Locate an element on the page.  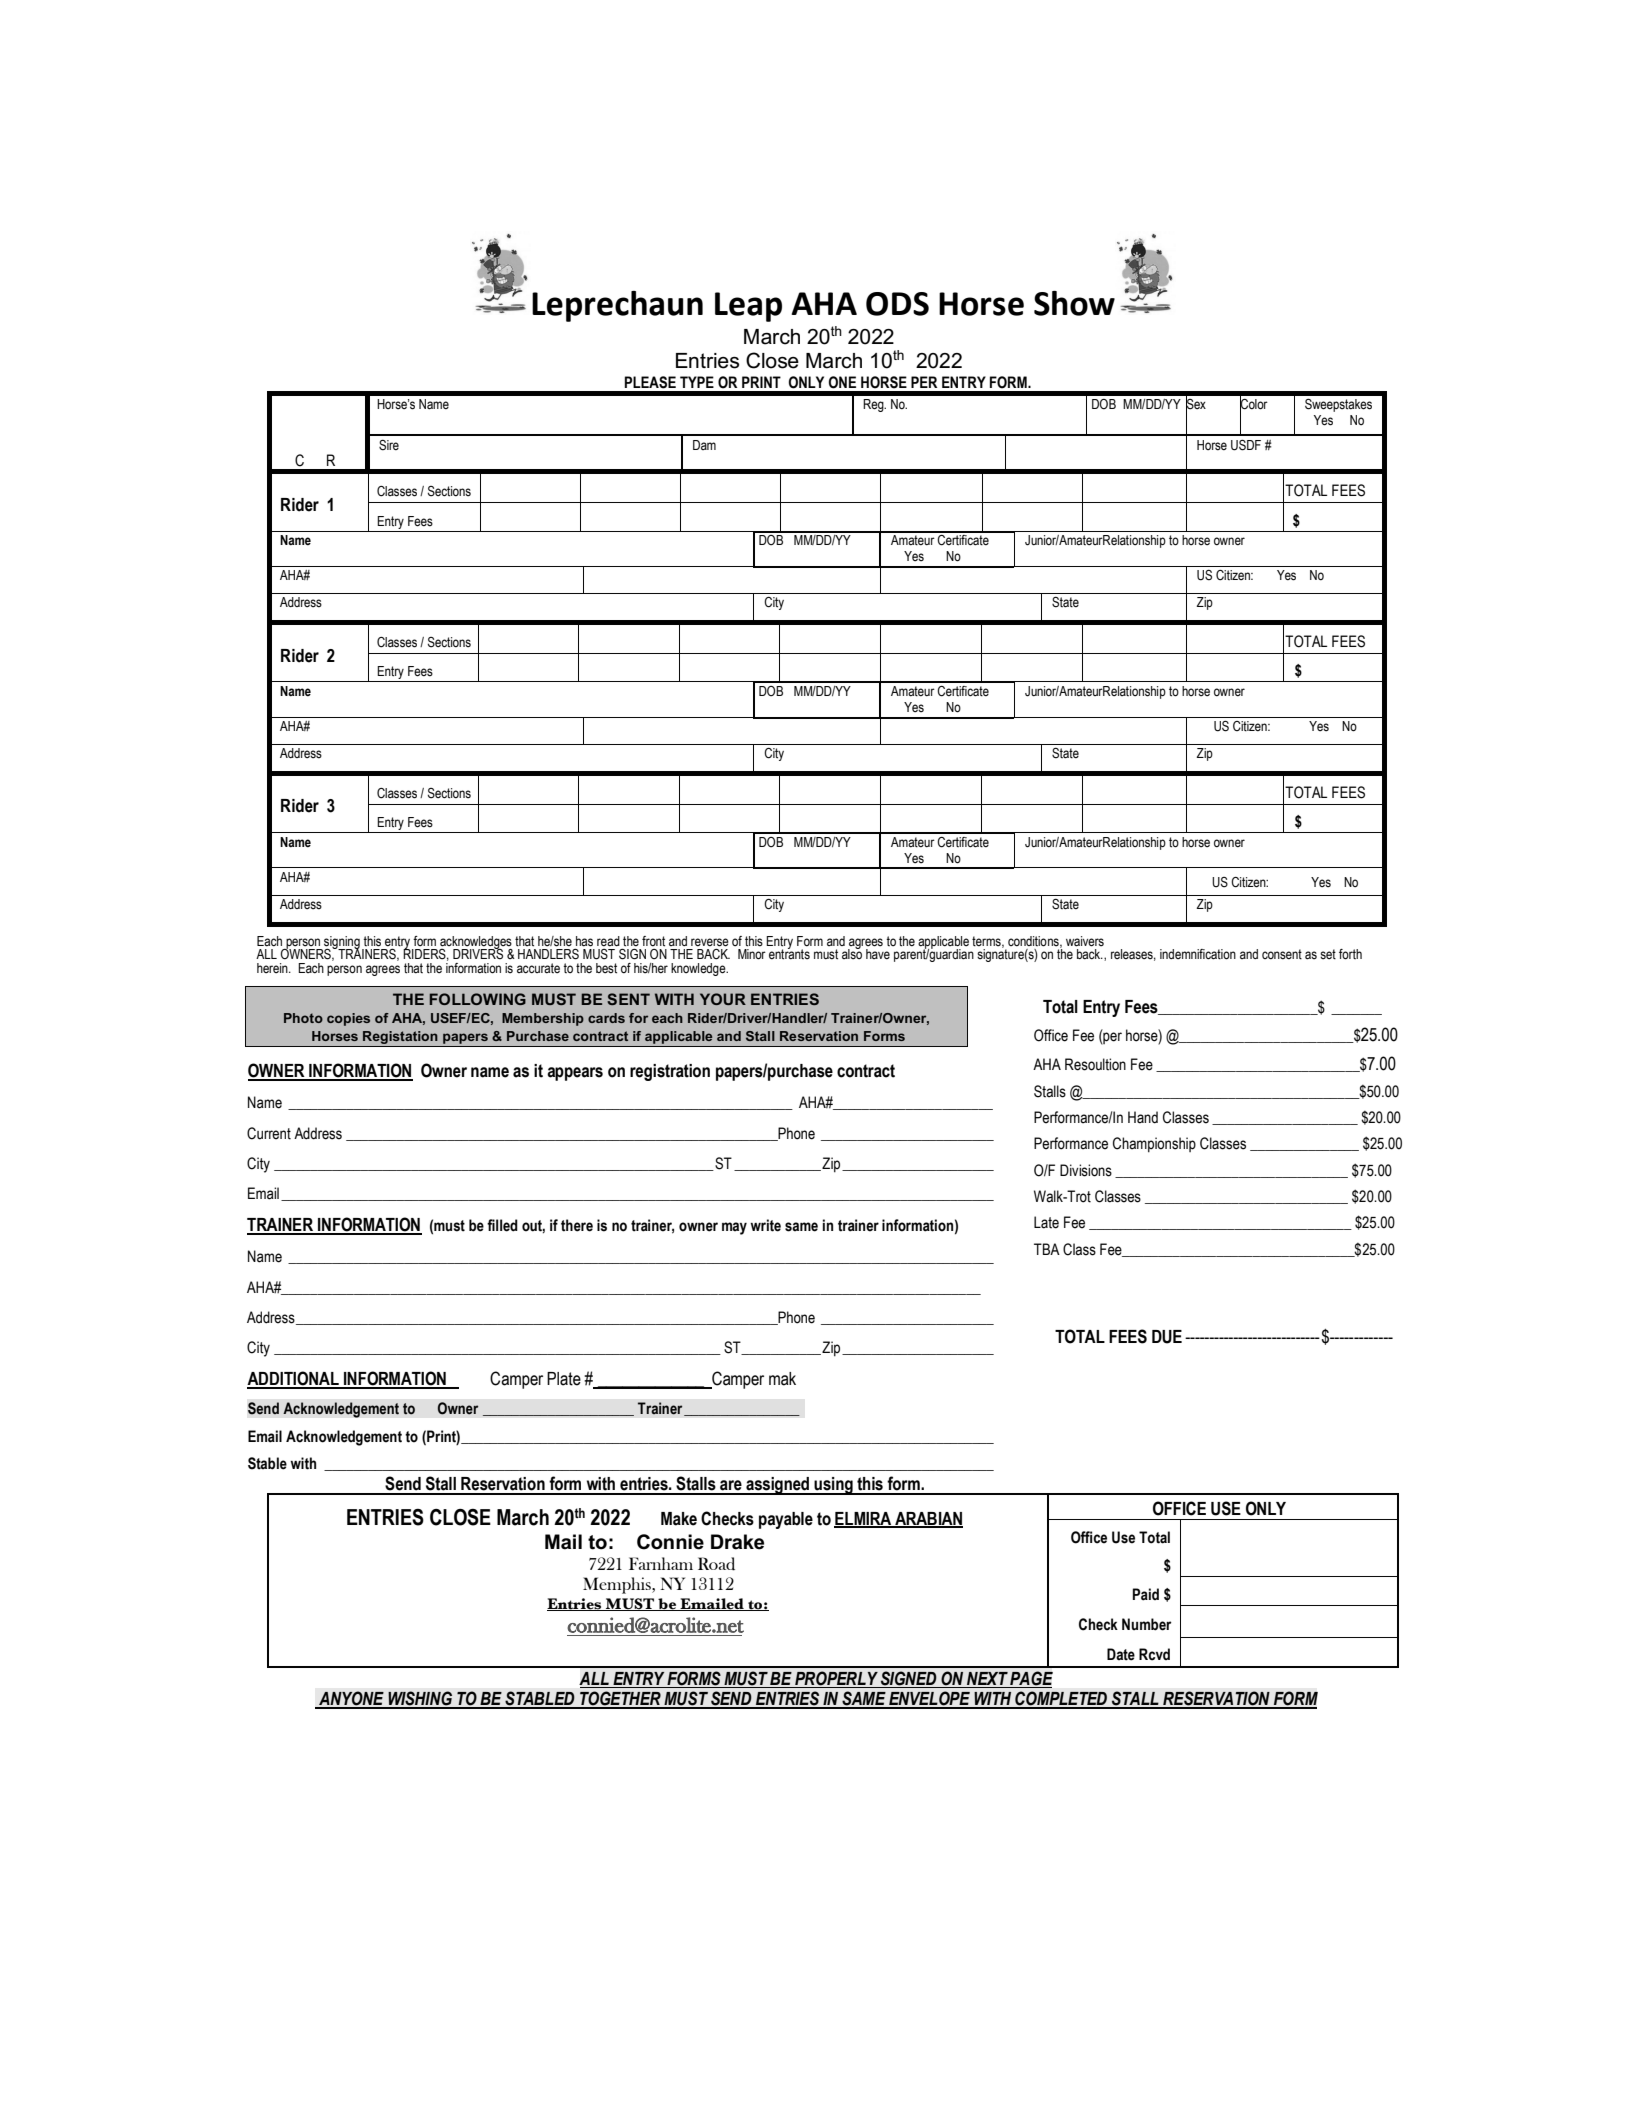
WISHING is located at coordinates (421, 1699).
